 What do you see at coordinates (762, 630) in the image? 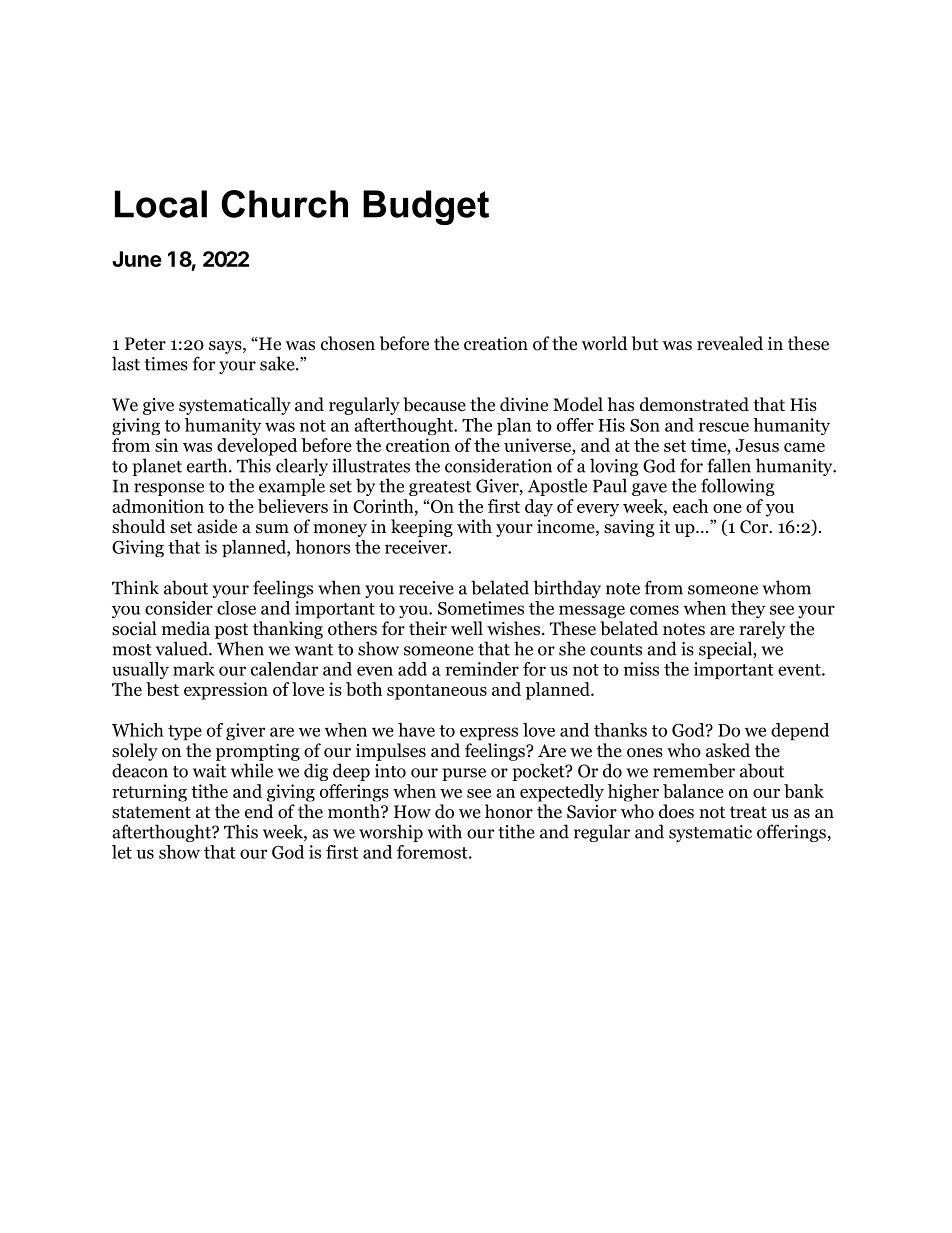
I see `rarely` at bounding box center [762, 630].
